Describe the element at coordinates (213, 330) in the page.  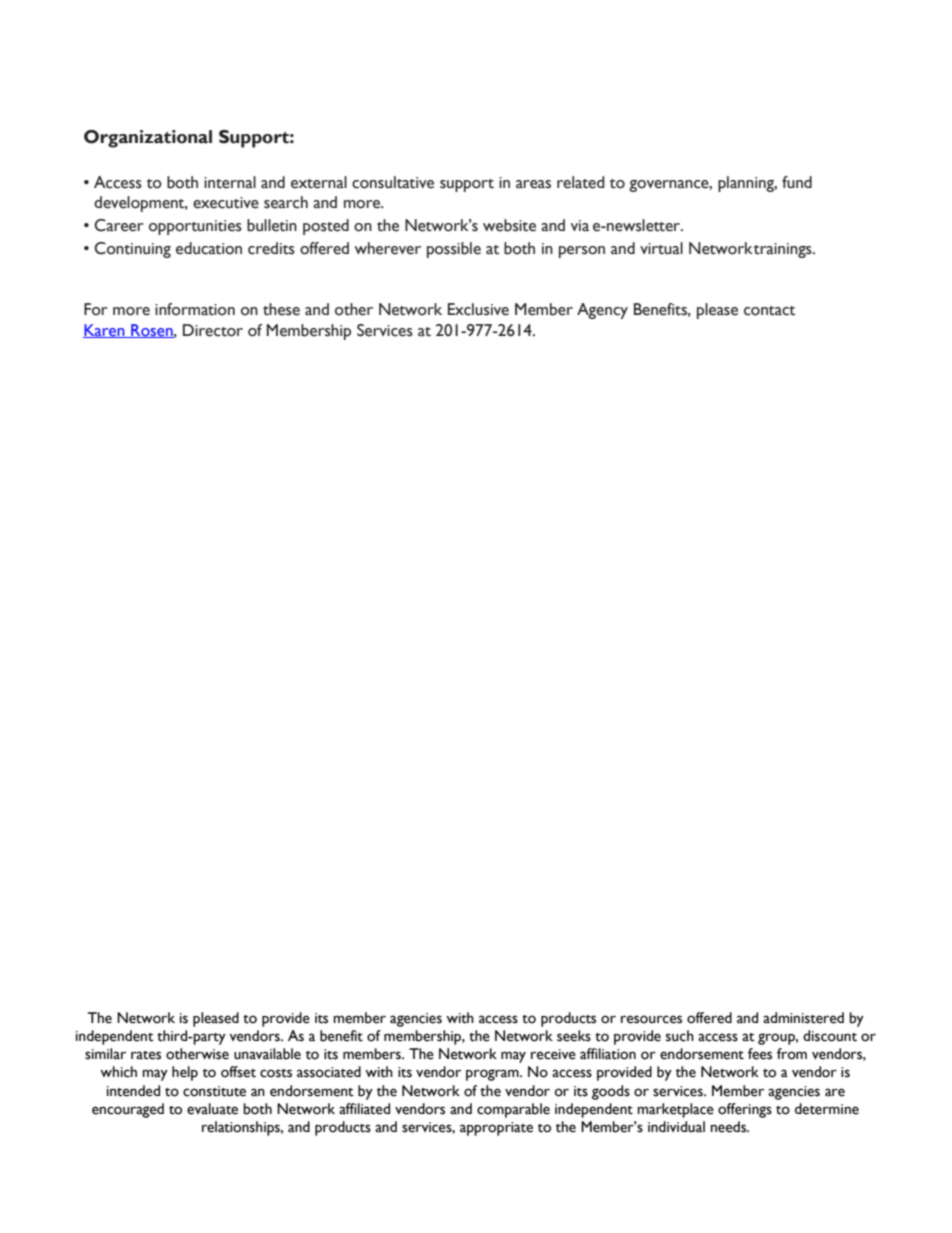
I see `Director` at that location.
